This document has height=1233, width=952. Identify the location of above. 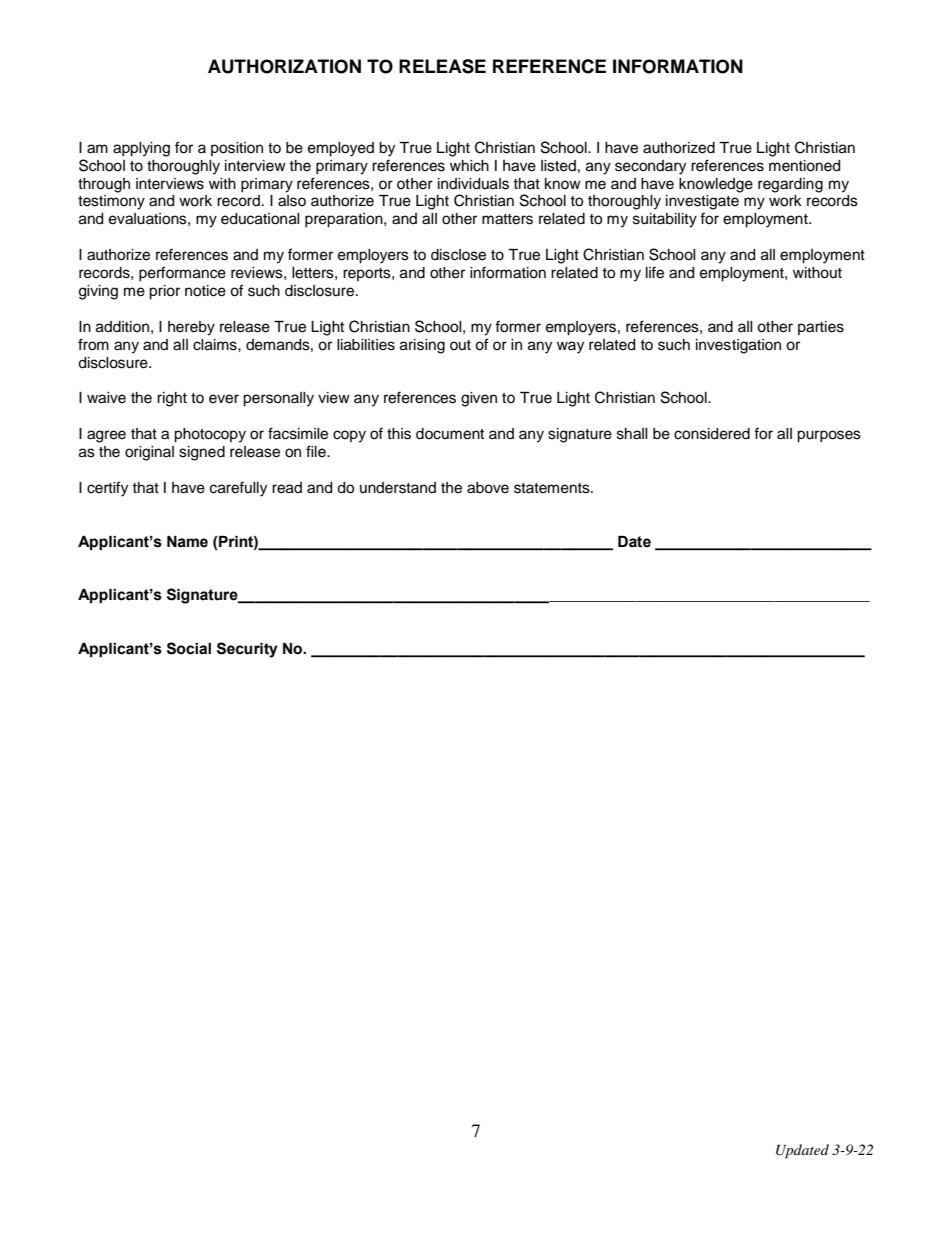
(488, 488).
